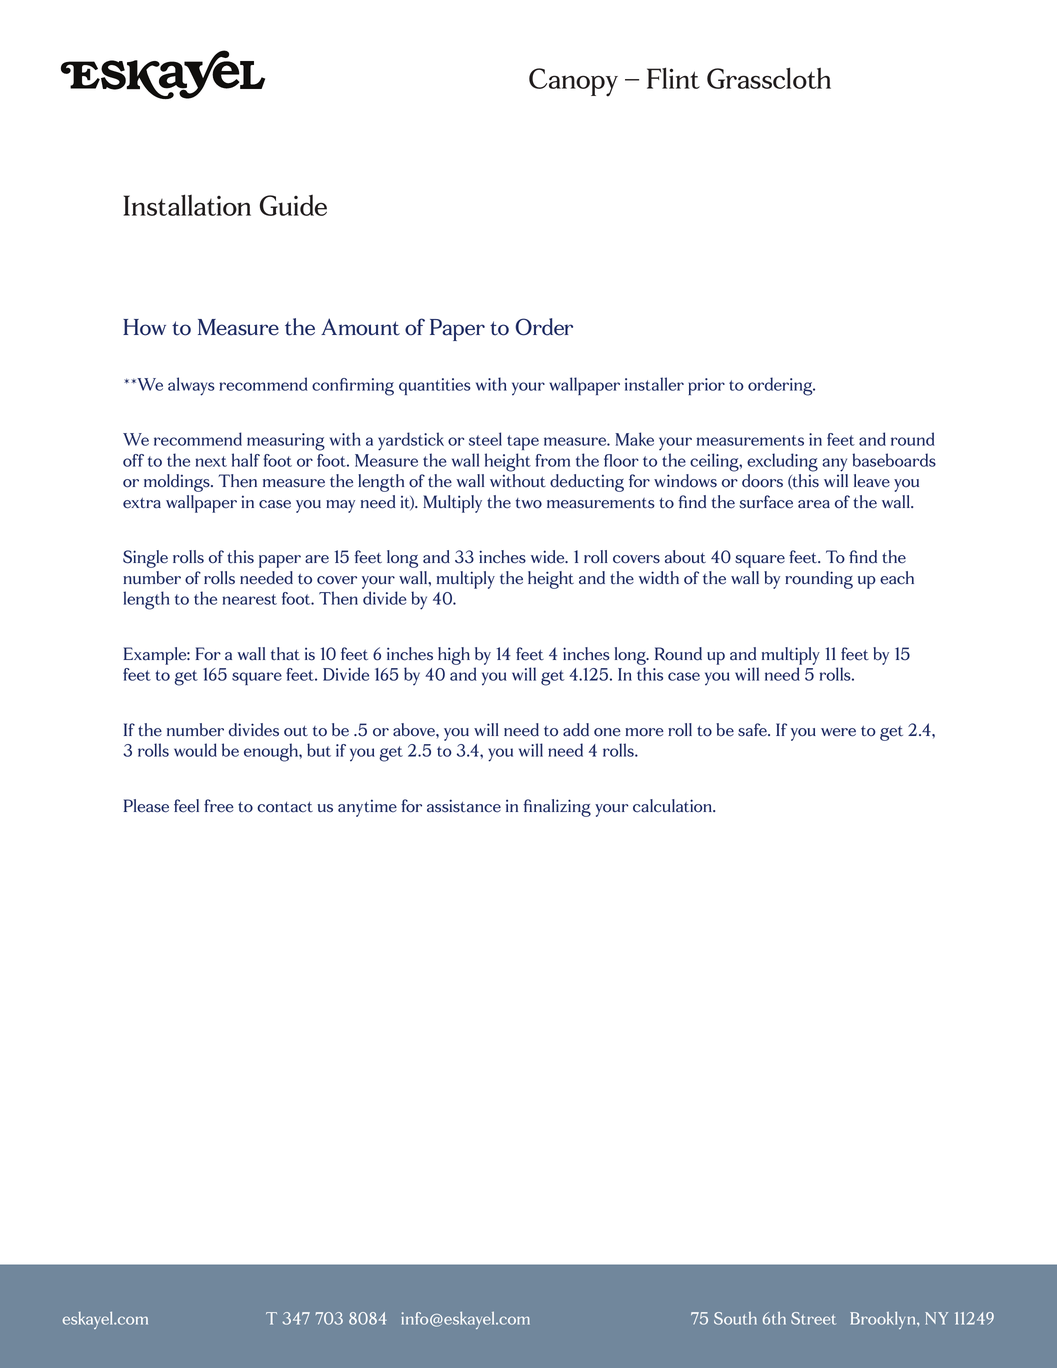 The image size is (1057, 1368). Describe the element at coordinates (813, 1318) in the image. I see `Street` at that location.
